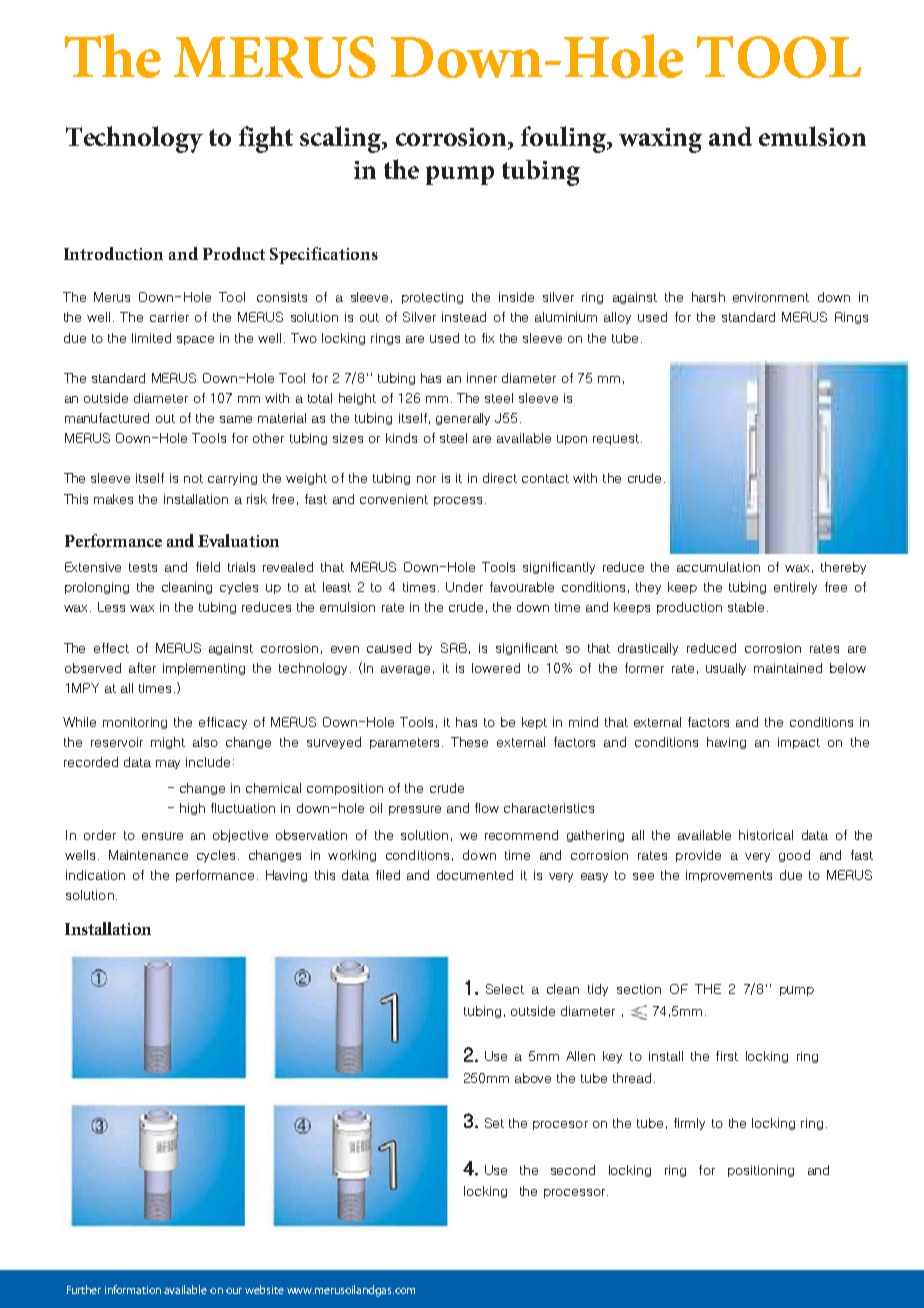  What do you see at coordinates (564, 139) in the page?
I see `fouling` at bounding box center [564, 139].
